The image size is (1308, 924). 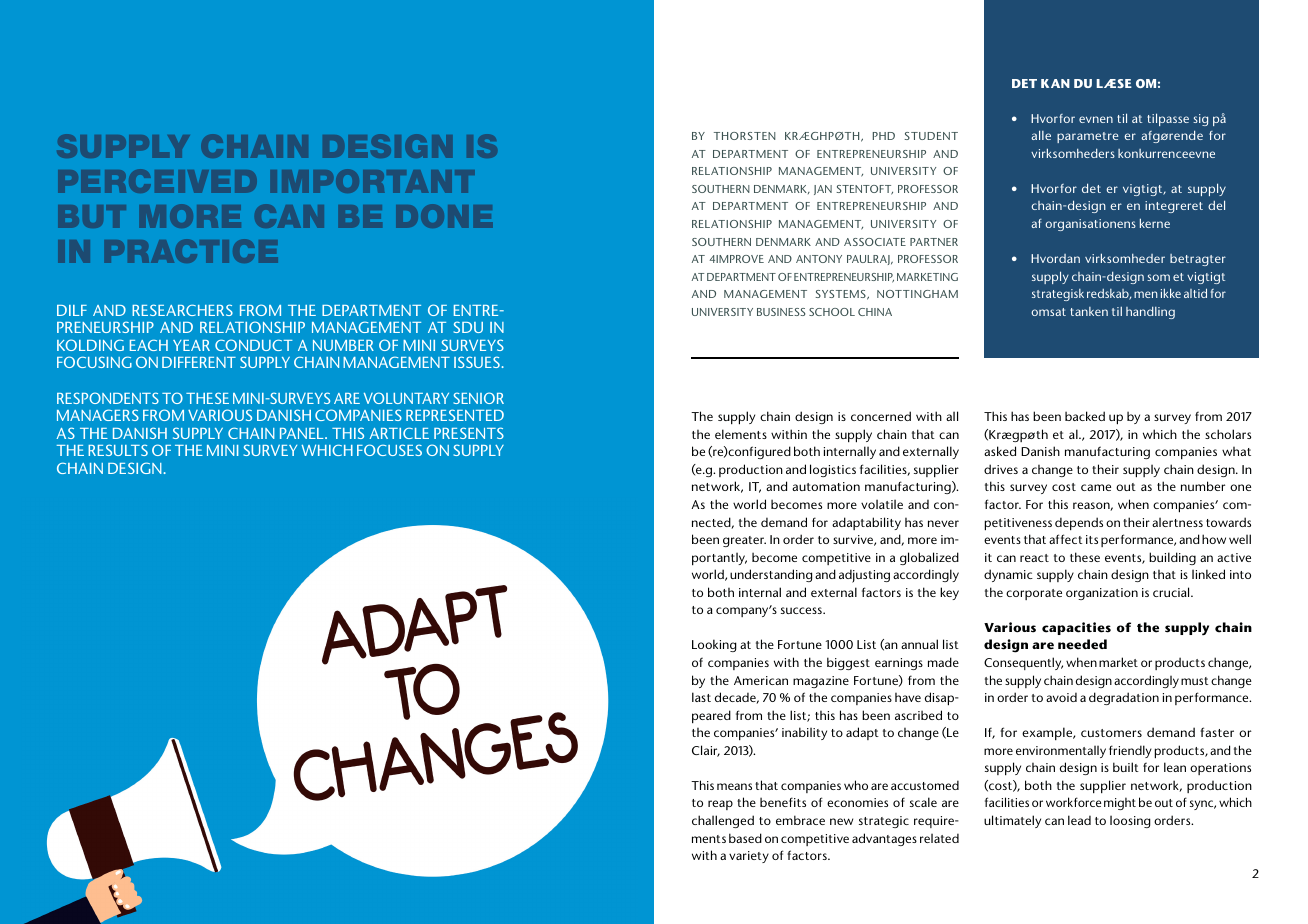 What do you see at coordinates (720, 805) in the screenshot?
I see `reap` at bounding box center [720, 805].
